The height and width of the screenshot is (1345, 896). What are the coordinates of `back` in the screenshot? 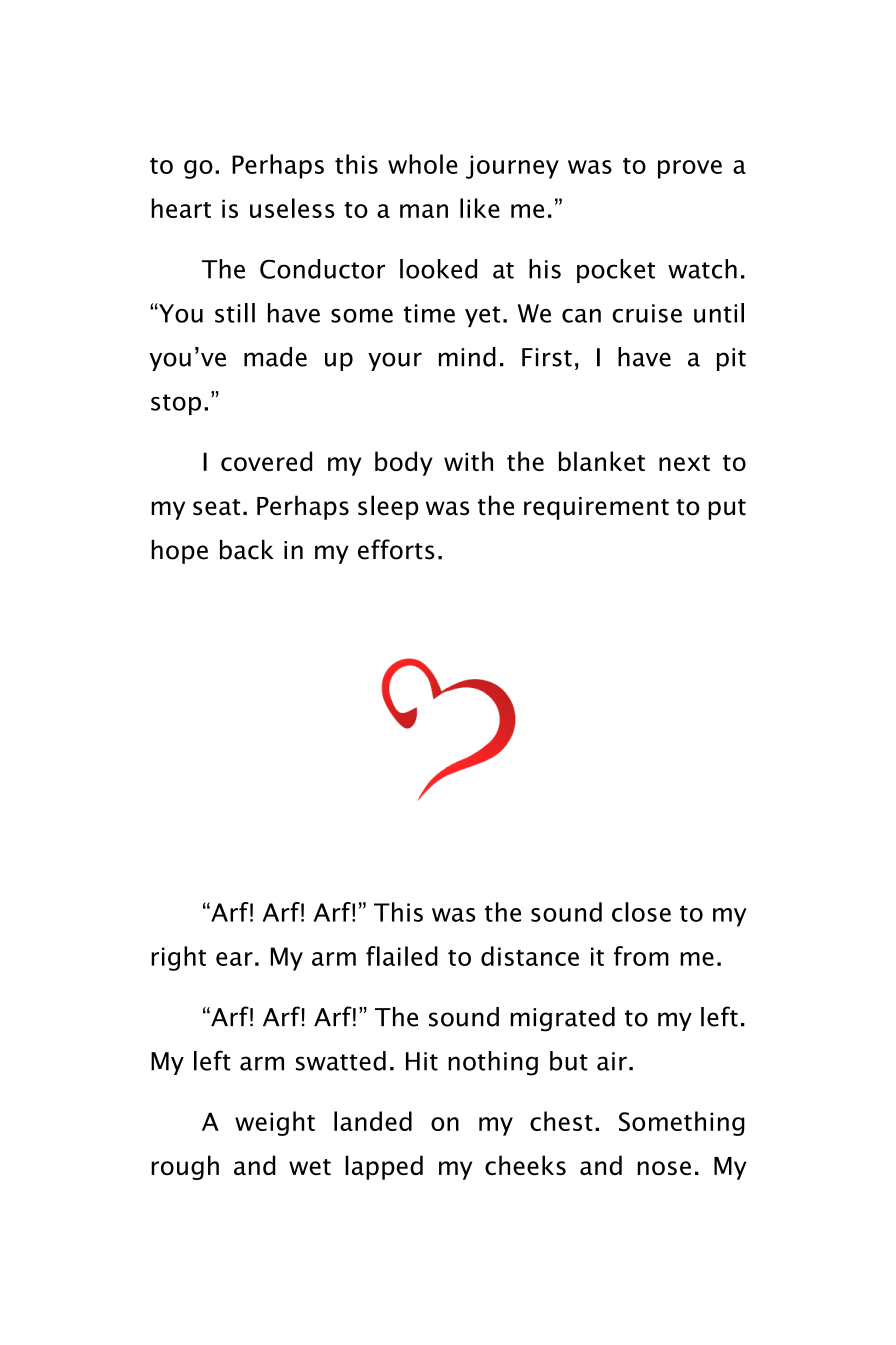 It's located at (247, 550).
